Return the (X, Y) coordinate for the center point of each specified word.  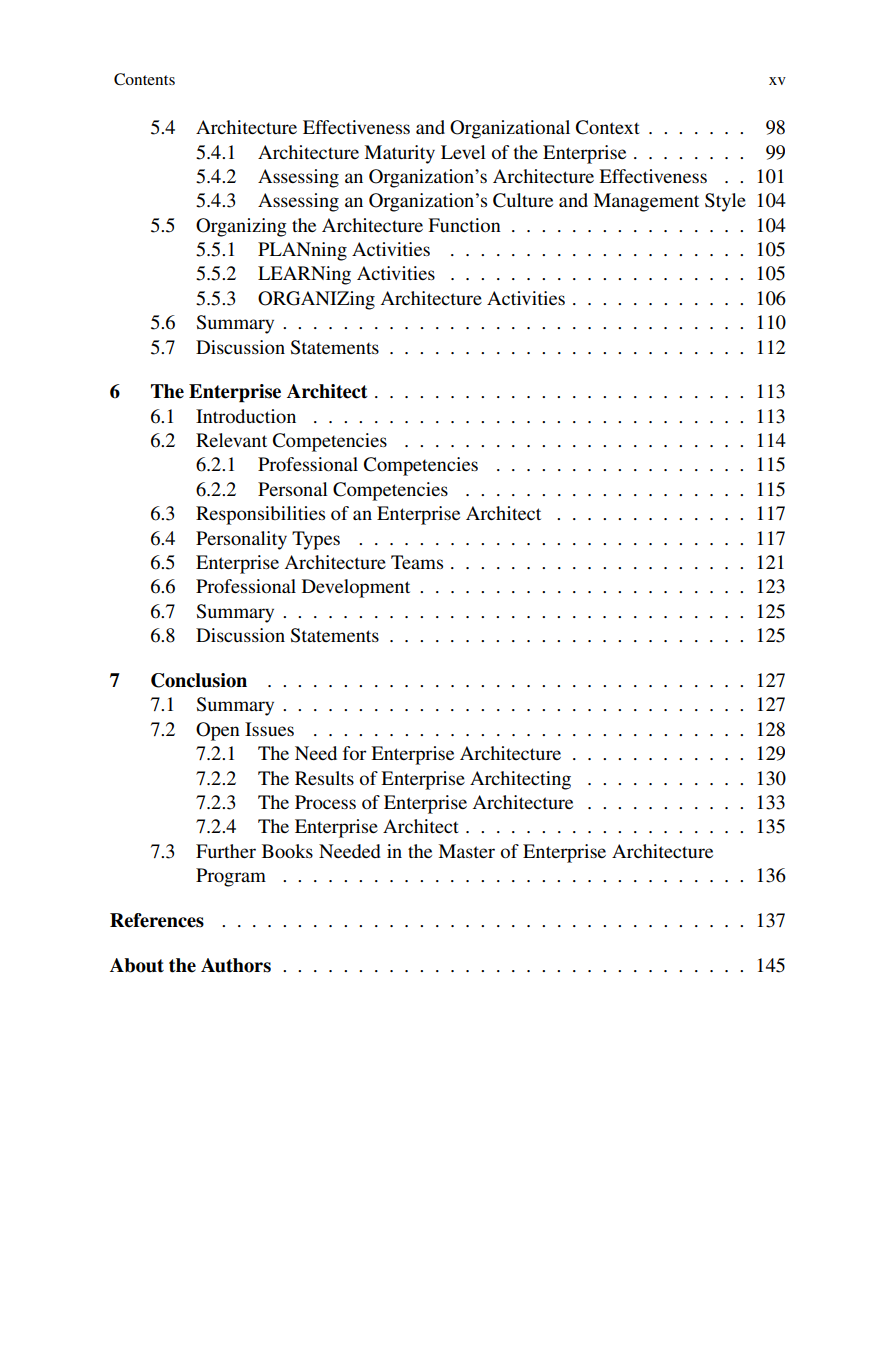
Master (466, 851)
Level (463, 152)
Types (316, 540)
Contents (144, 79)
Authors (236, 965)
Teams (417, 562)
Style (725, 202)
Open (218, 731)
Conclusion (199, 680)
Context (608, 127)
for (355, 753)
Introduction (246, 416)
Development (356, 588)
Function (464, 225)
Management (646, 202)
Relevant (231, 440)
